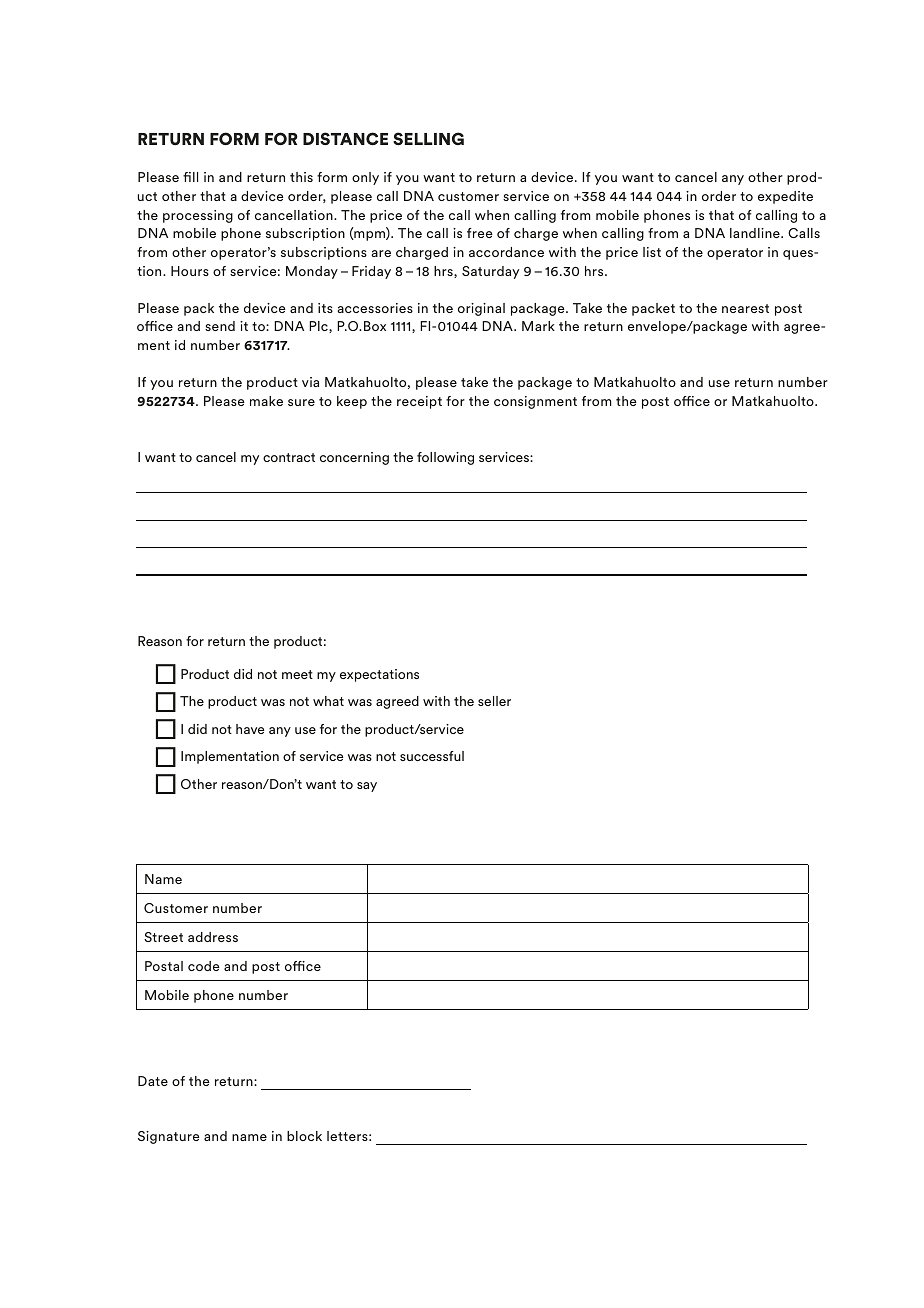  Describe the element at coordinates (785, 197) in the document. I see `expedite` at that location.
